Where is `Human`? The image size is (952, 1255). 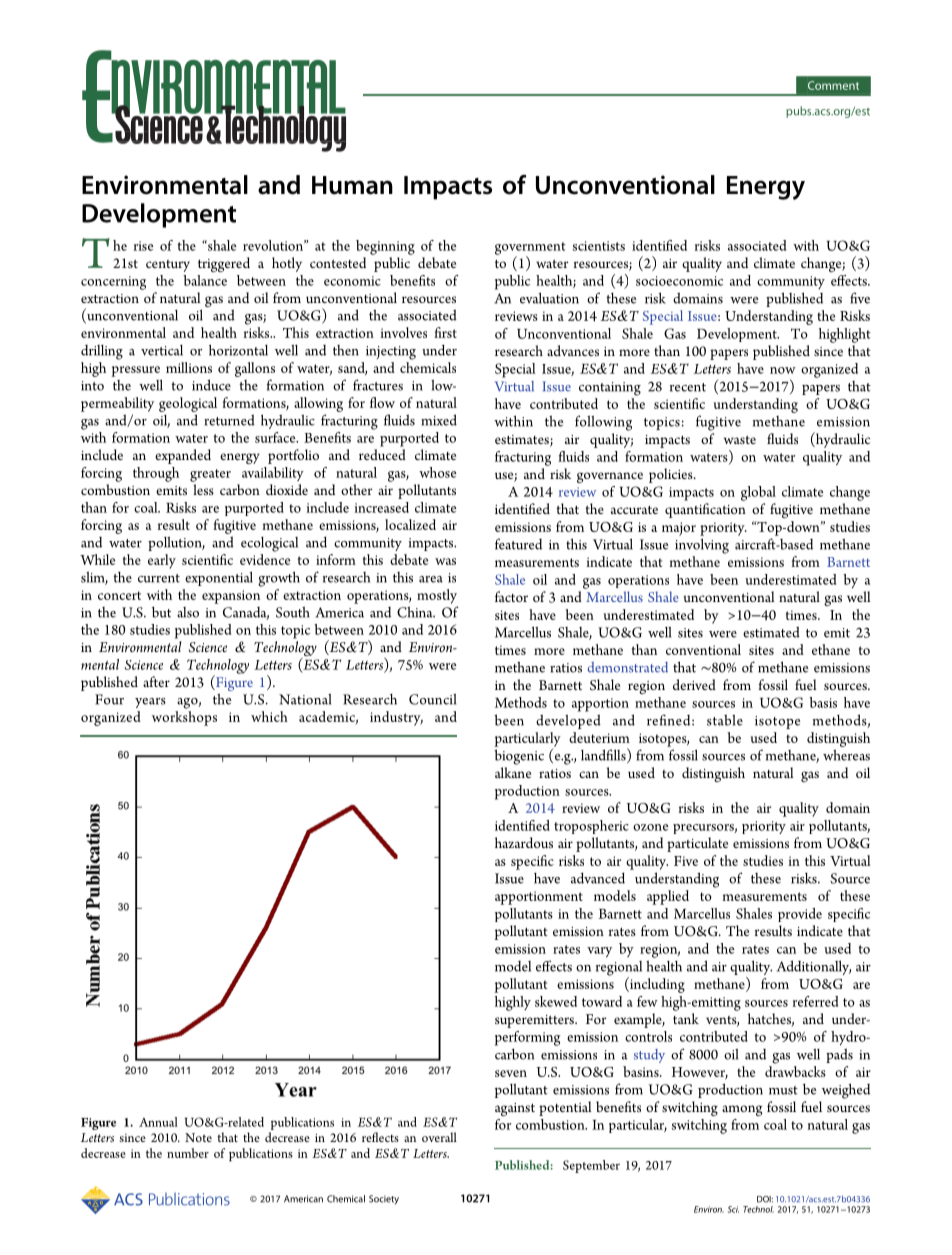
Human is located at coordinates (352, 185).
